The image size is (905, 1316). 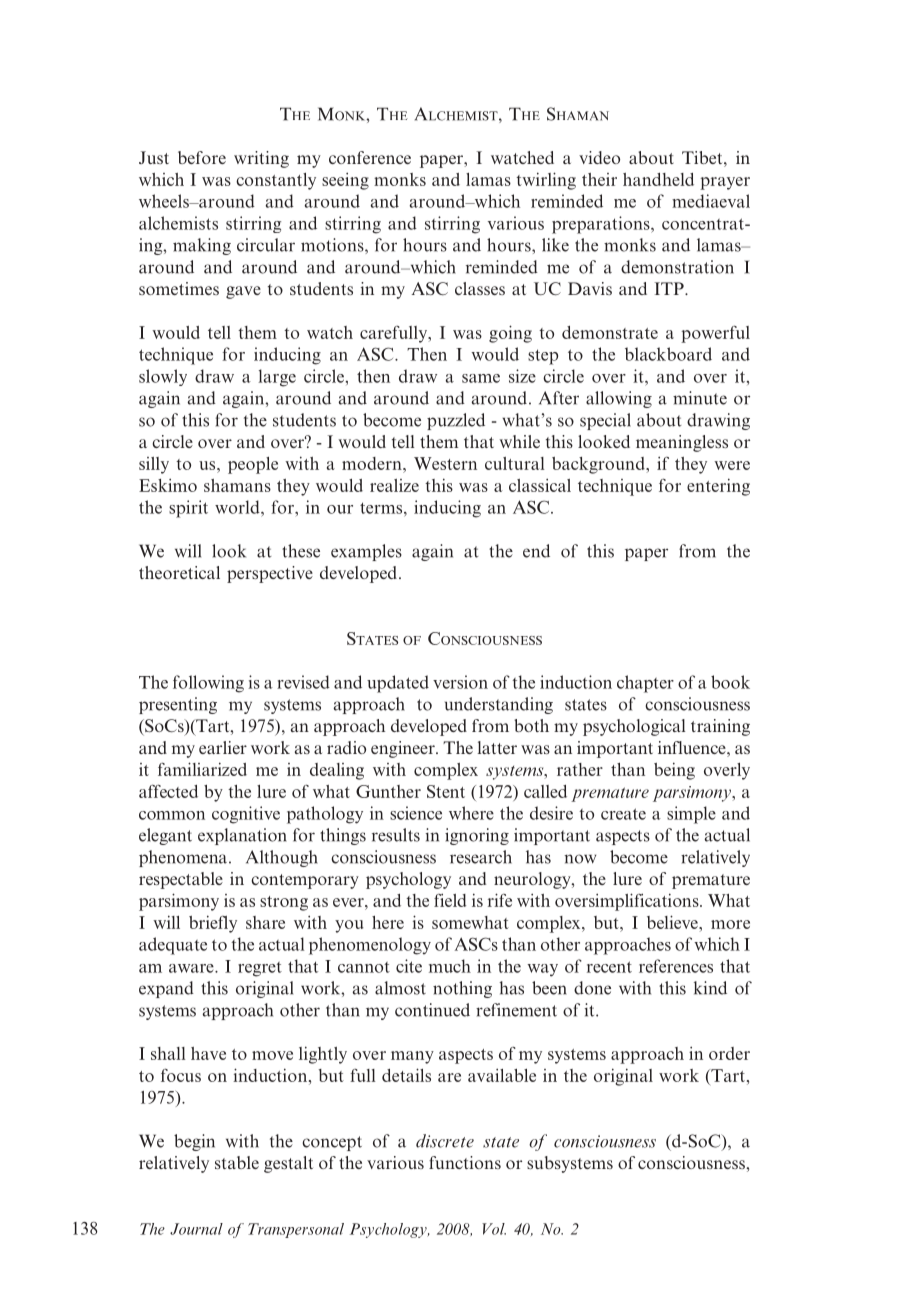 I want to click on simple, so click(x=691, y=815).
